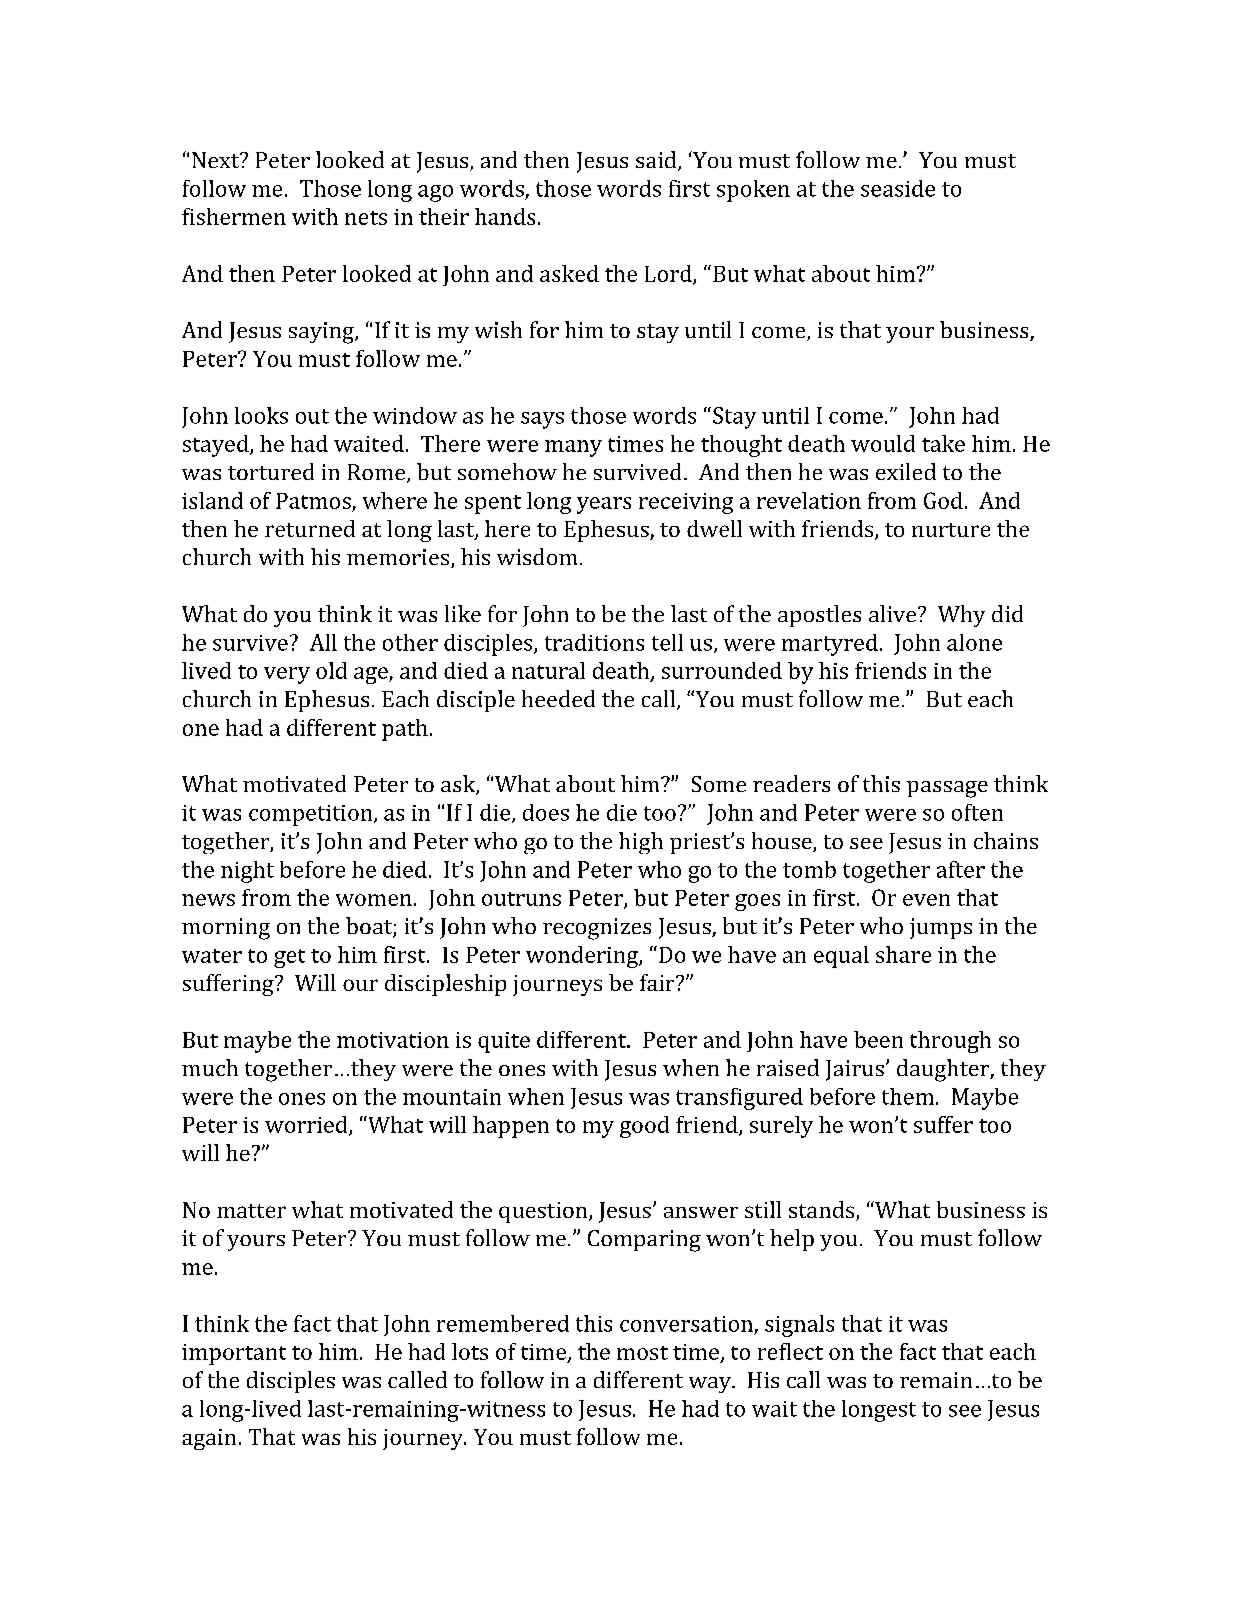  I want to click on years, so click(604, 505).
